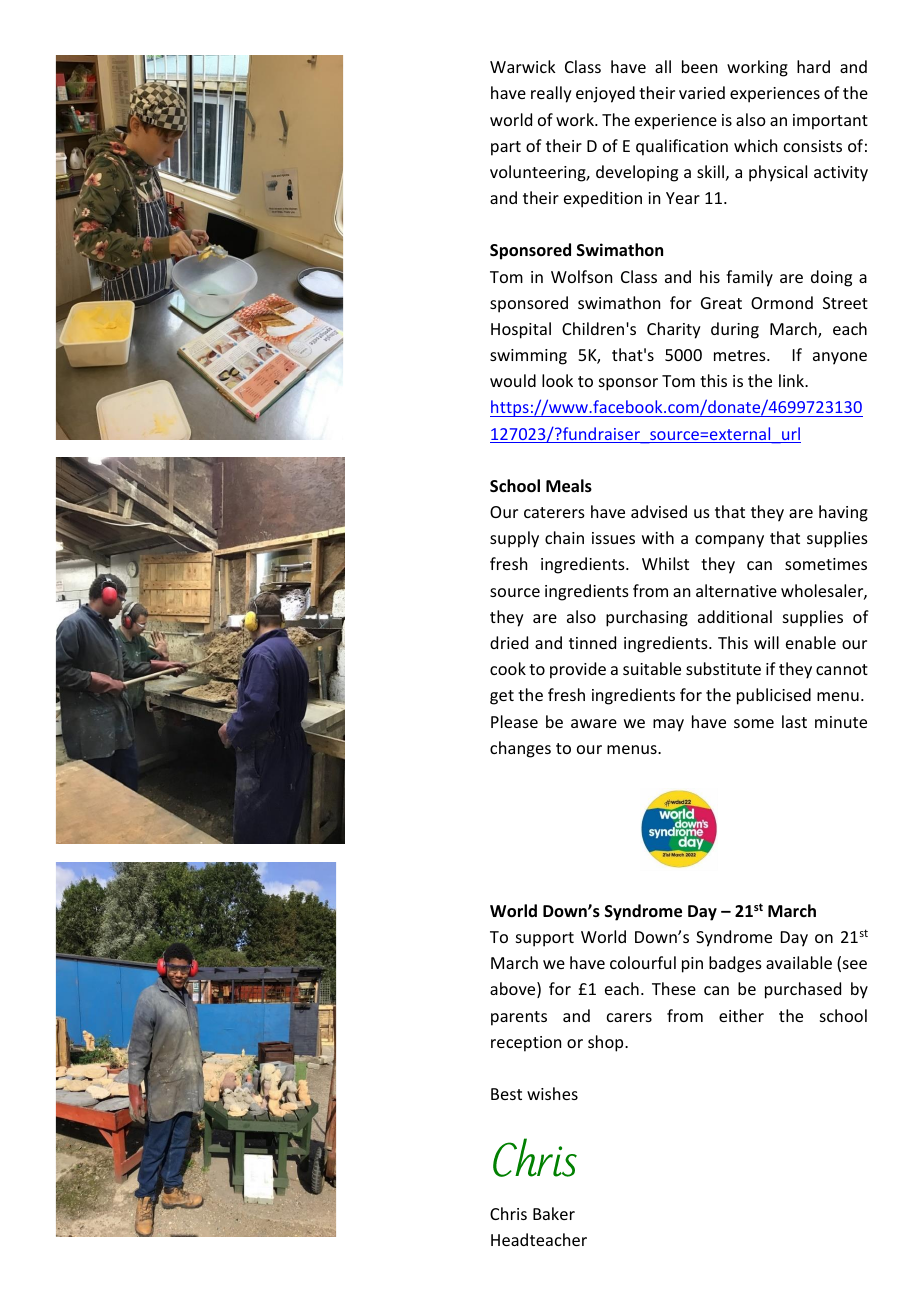  Describe the element at coordinates (607, 1043) in the image. I see `shop` at that location.
